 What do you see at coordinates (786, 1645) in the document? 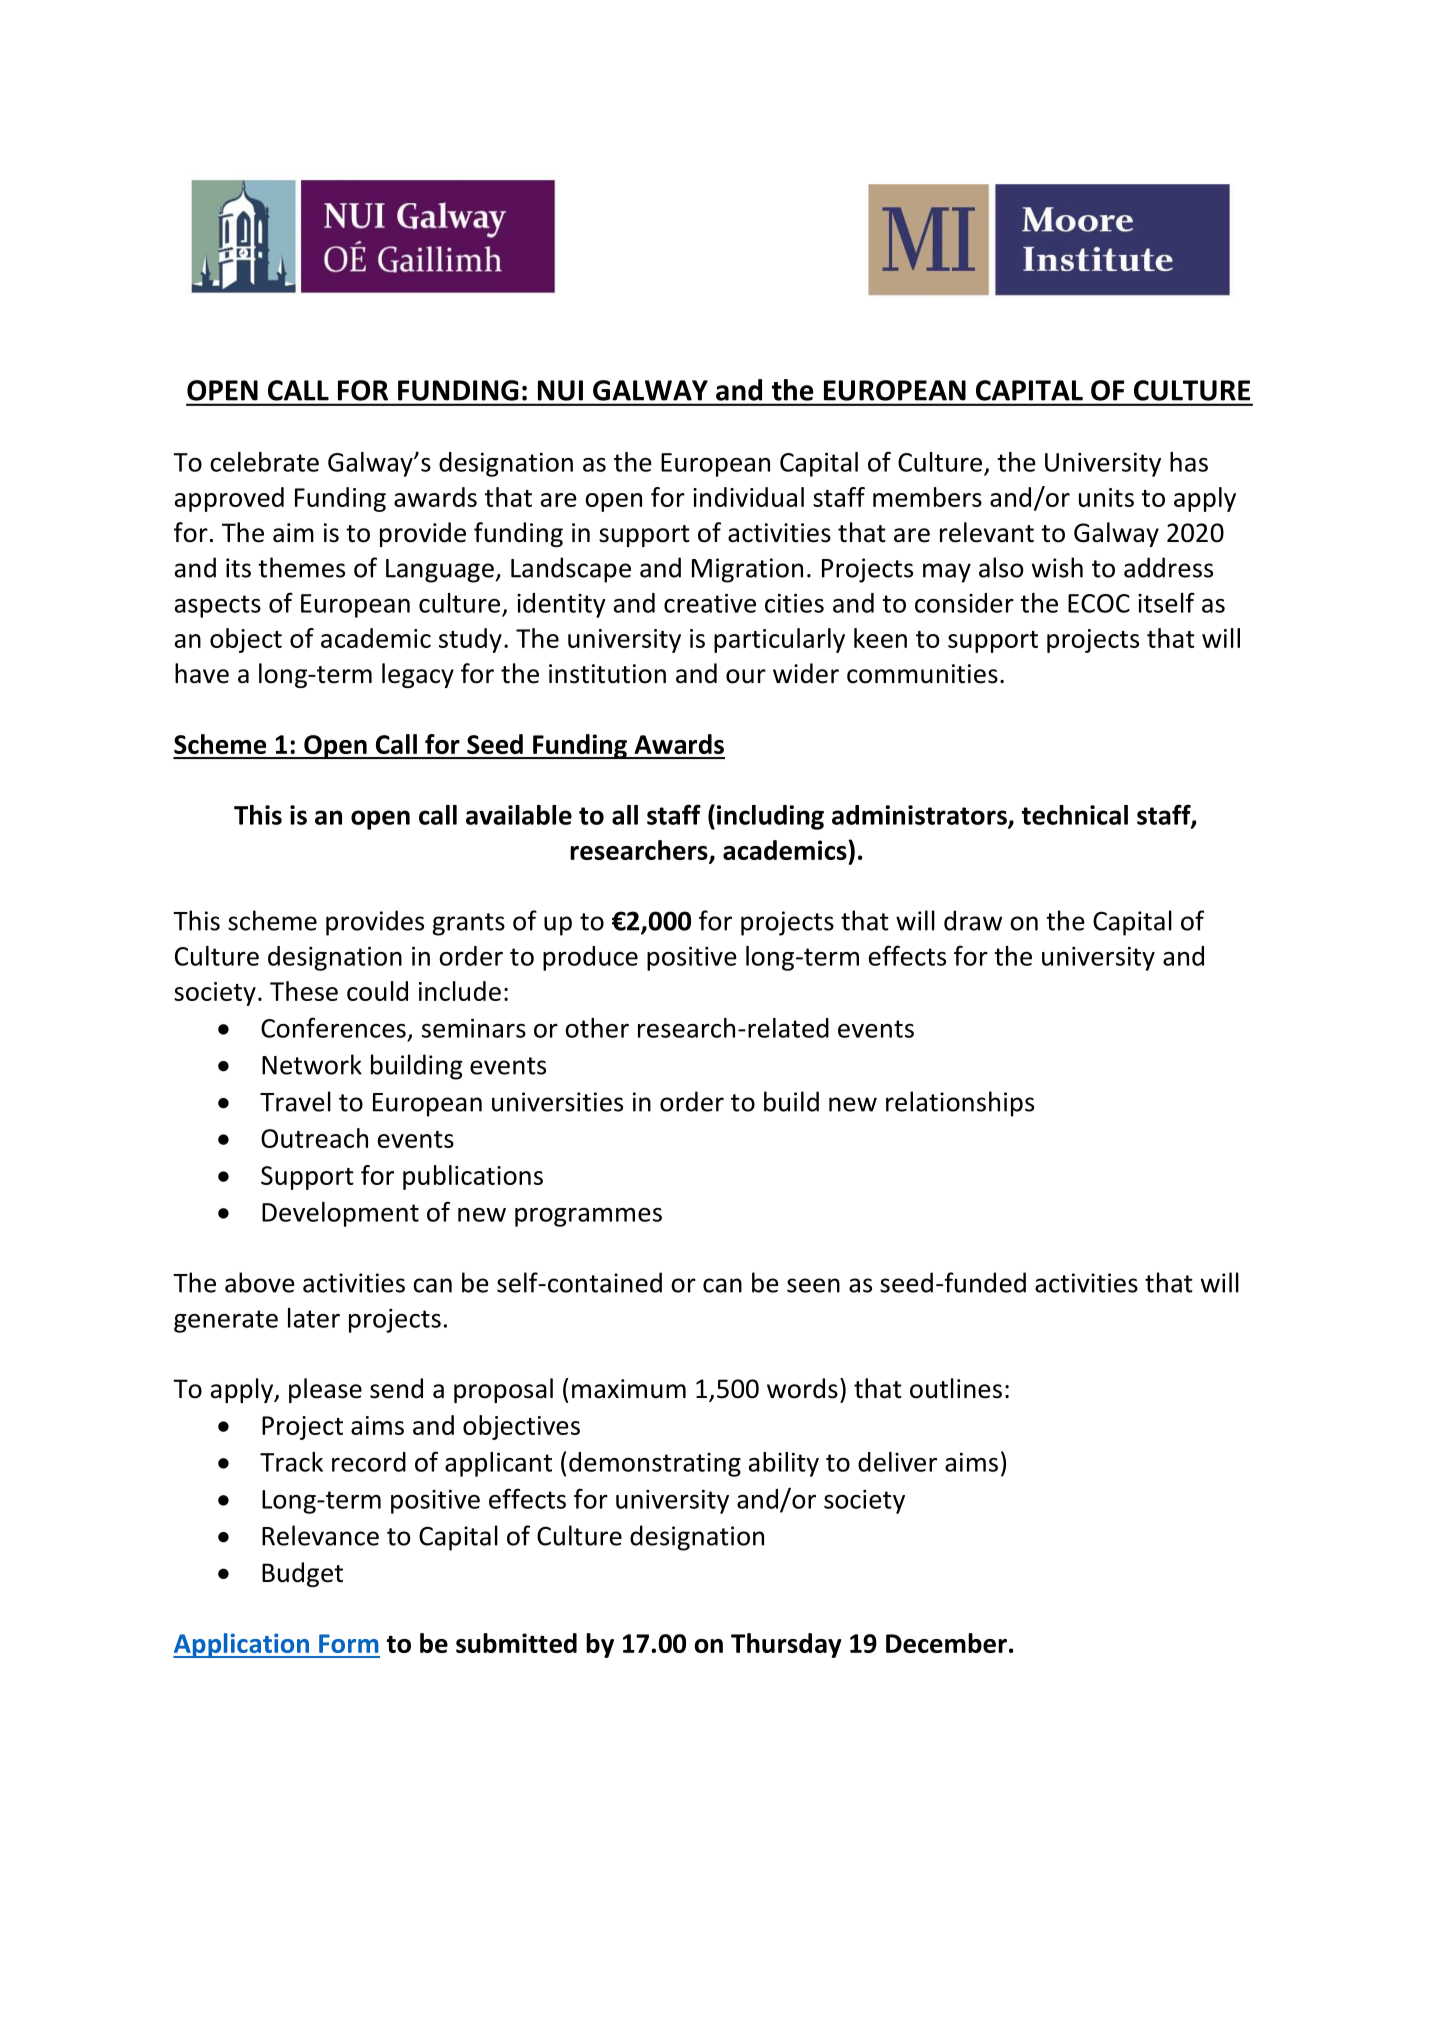
I see `Thursday` at bounding box center [786, 1645].
